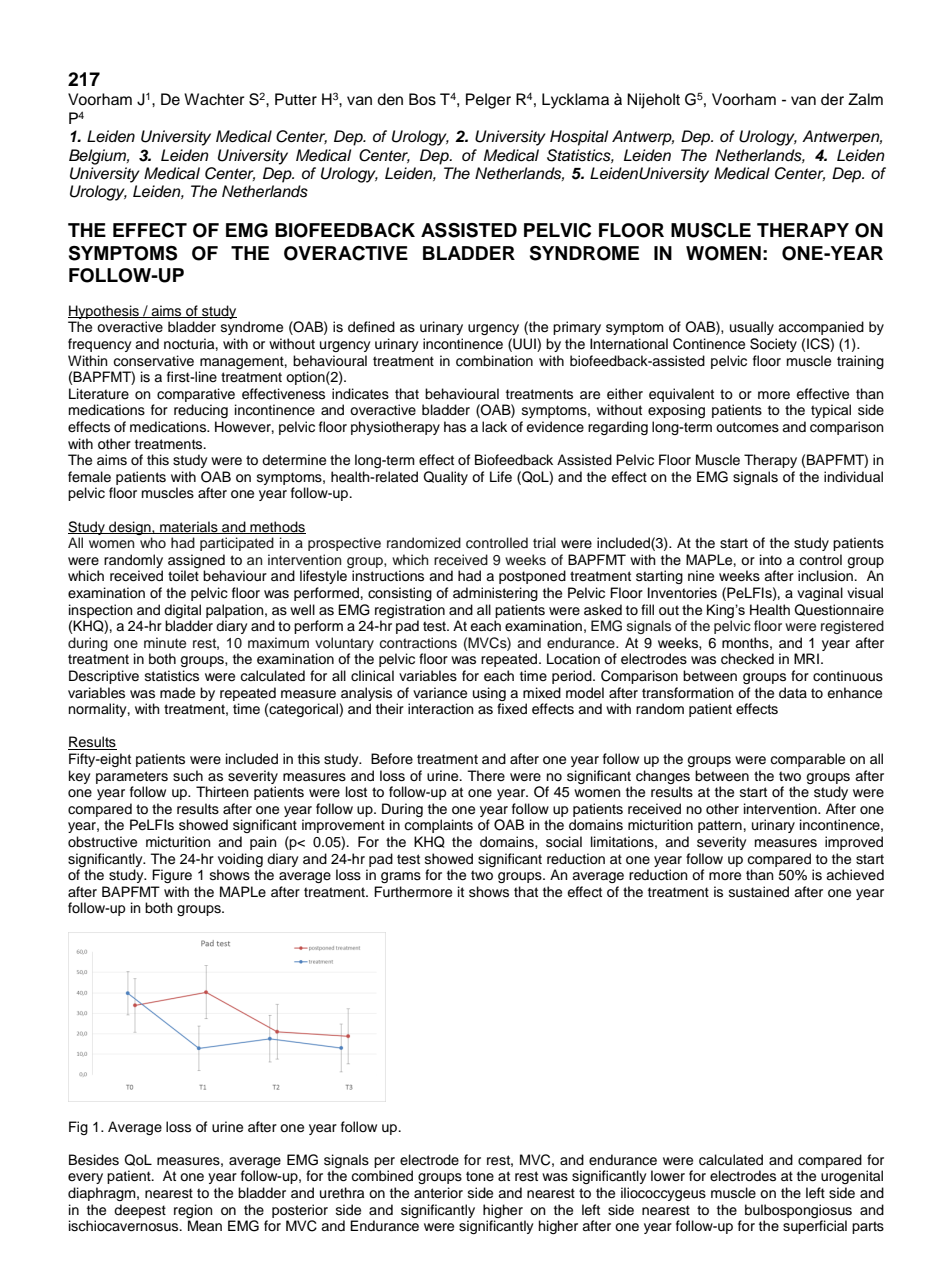 The image size is (952, 1270). Describe the element at coordinates (193, 1211) in the screenshot. I see `region` at that location.
